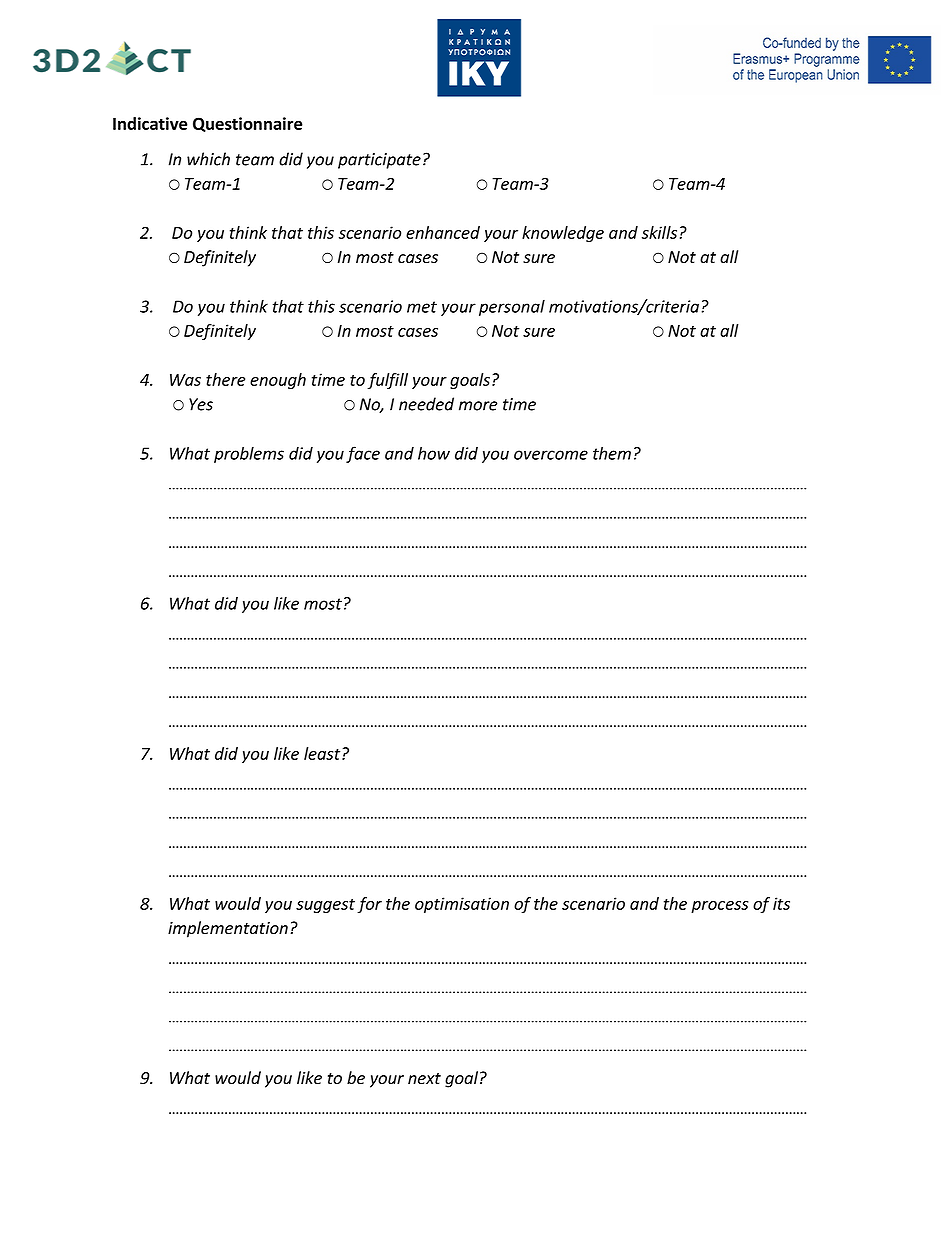 The height and width of the image is (1233, 952). I want to click on process, so click(720, 907).
